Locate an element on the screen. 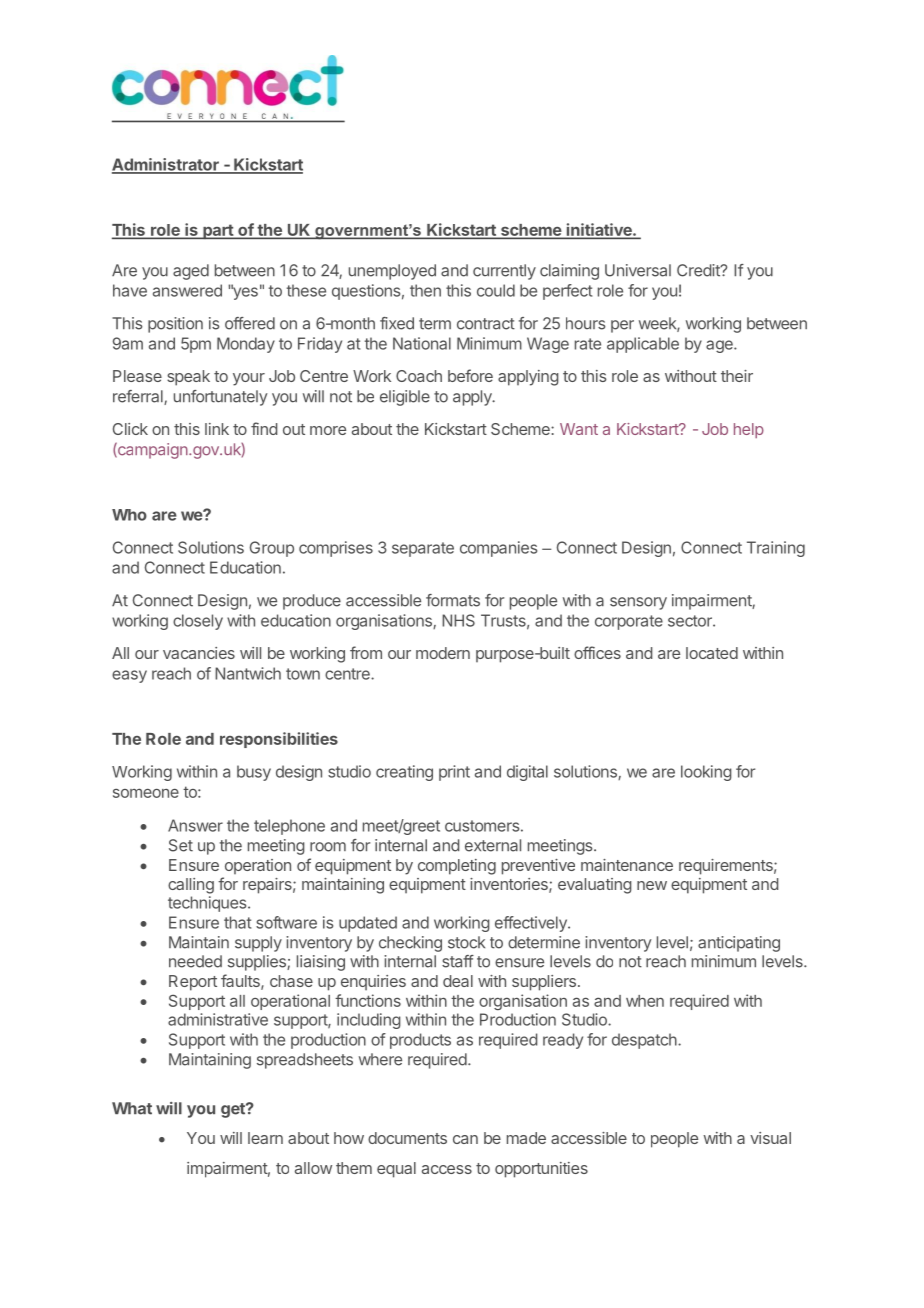 This screenshot has height=1308, width=924. Training is located at coordinates (776, 549).
